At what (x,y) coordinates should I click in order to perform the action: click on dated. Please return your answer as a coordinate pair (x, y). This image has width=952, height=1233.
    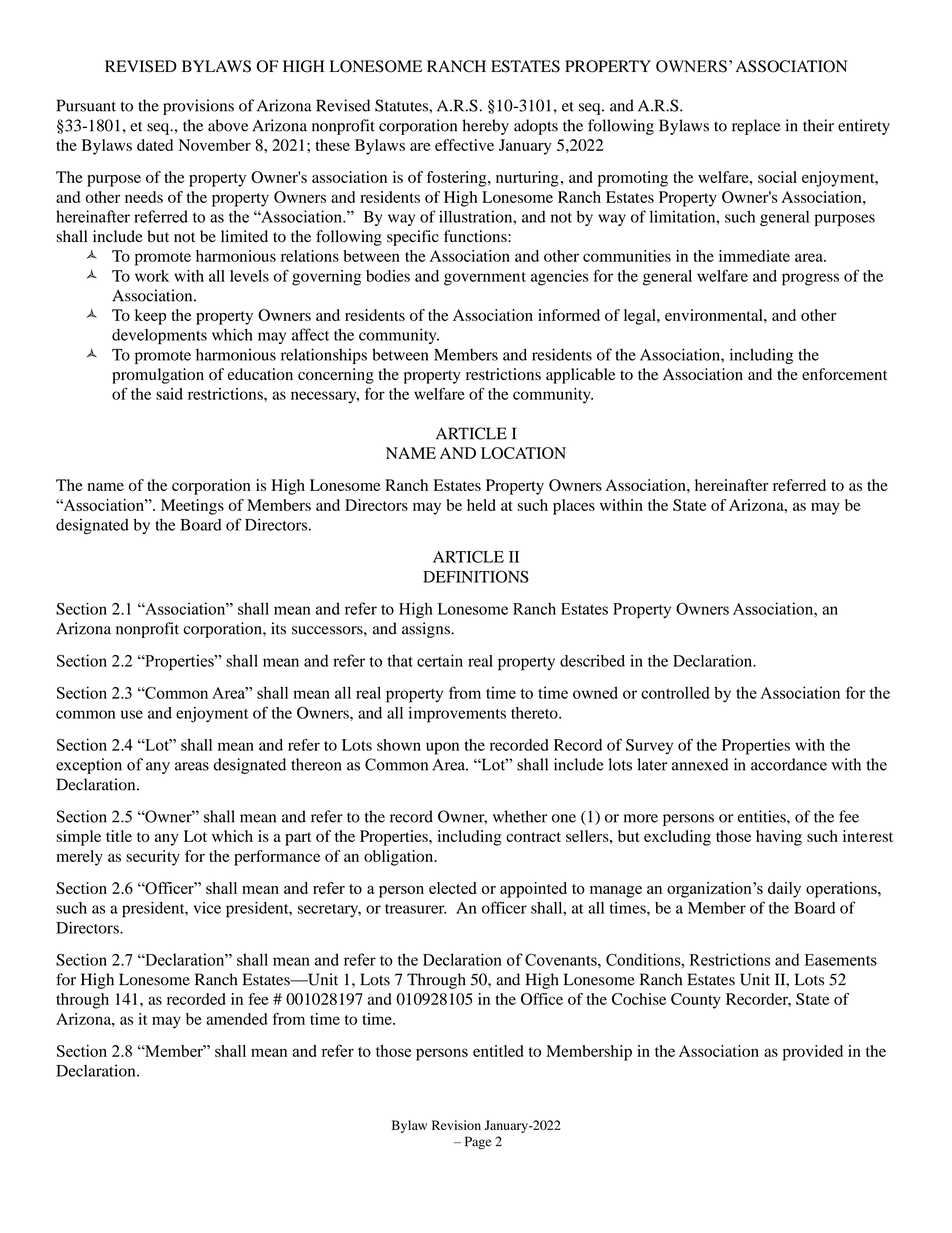
    Looking at the image, I should click on (155, 145).
